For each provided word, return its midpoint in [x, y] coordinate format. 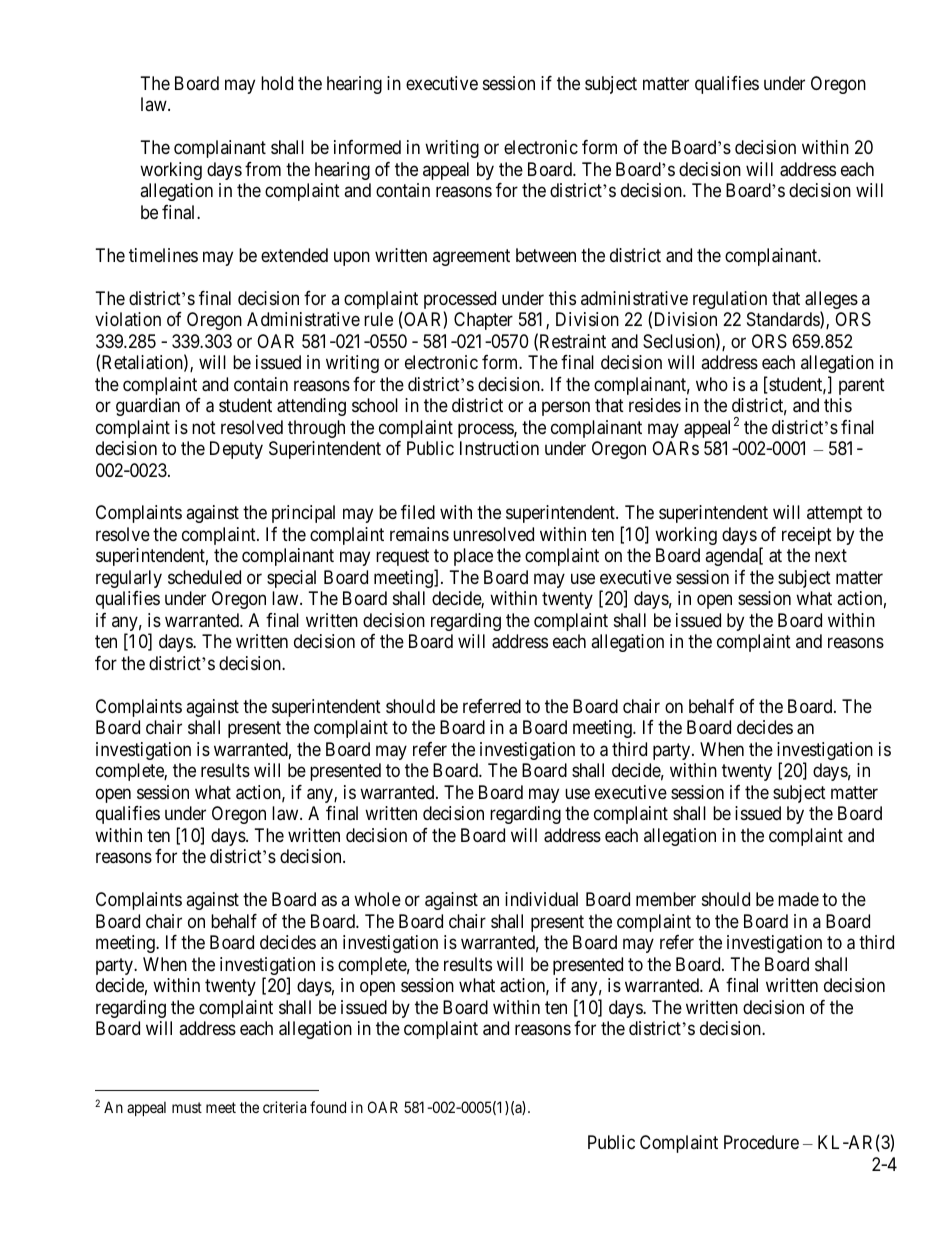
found [328, 1107]
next [831, 556]
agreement [471, 257]
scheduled [204, 577]
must [187, 1107]
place [473, 557]
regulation [730, 300]
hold [277, 83]
